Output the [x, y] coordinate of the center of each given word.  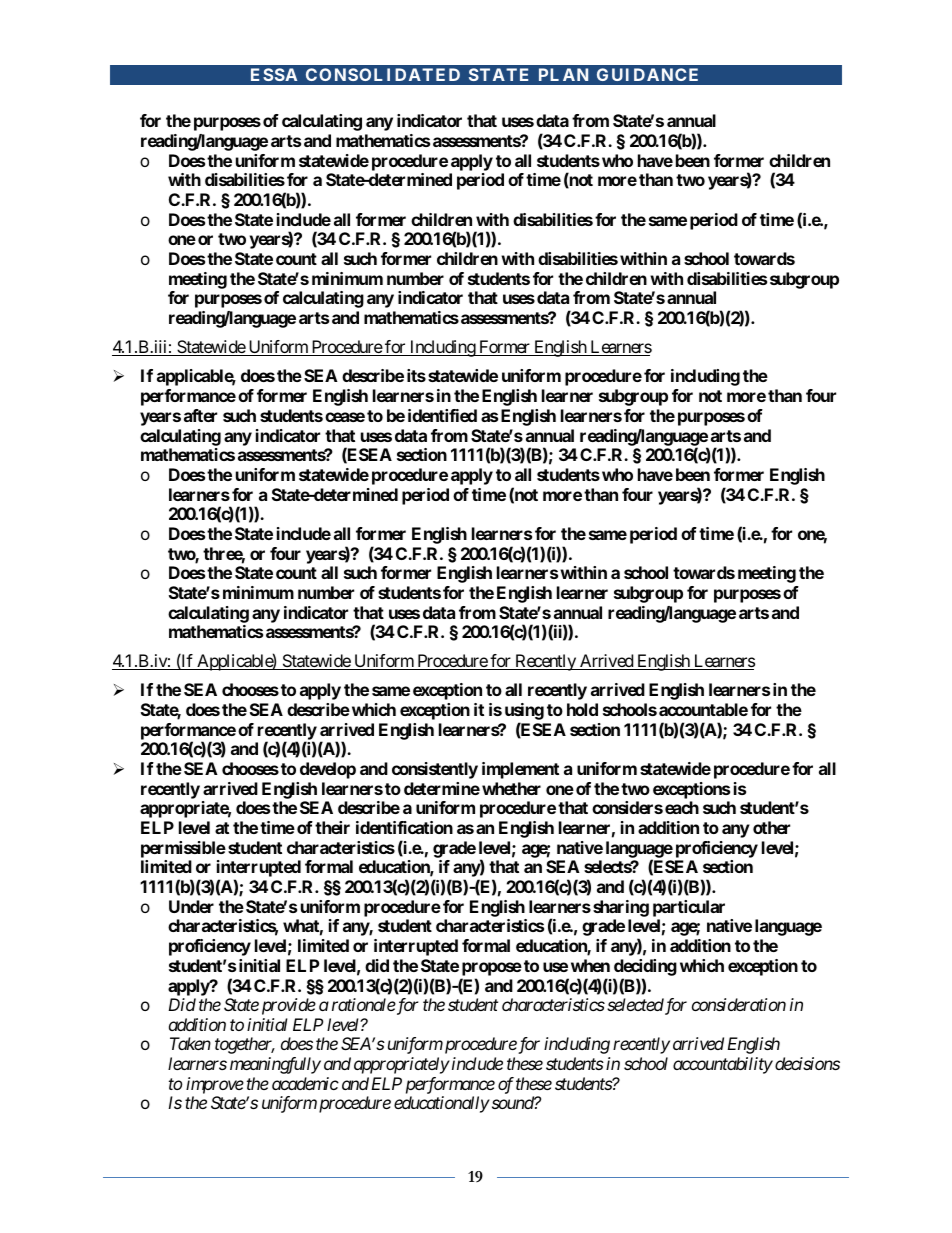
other [771, 827]
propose [492, 969]
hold [582, 709]
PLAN [563, 74]
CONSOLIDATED [383, 74]
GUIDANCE [647, 74]
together [244, 1045]
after [200, 415]
